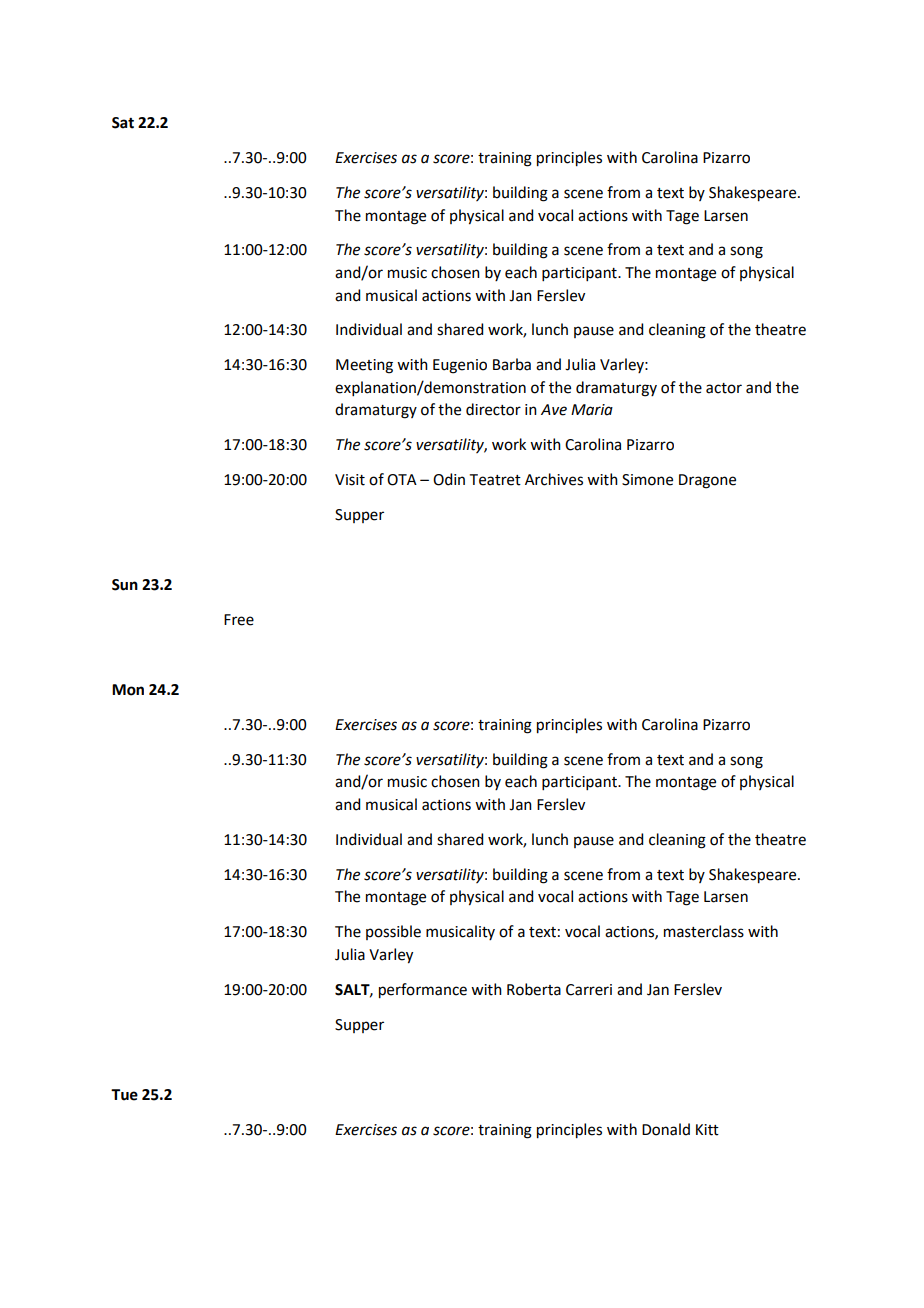 The height and width of the image is (1308, 924). Describe the element at coordinates (534, 989) in the image. I see `Roberta` at that location.
